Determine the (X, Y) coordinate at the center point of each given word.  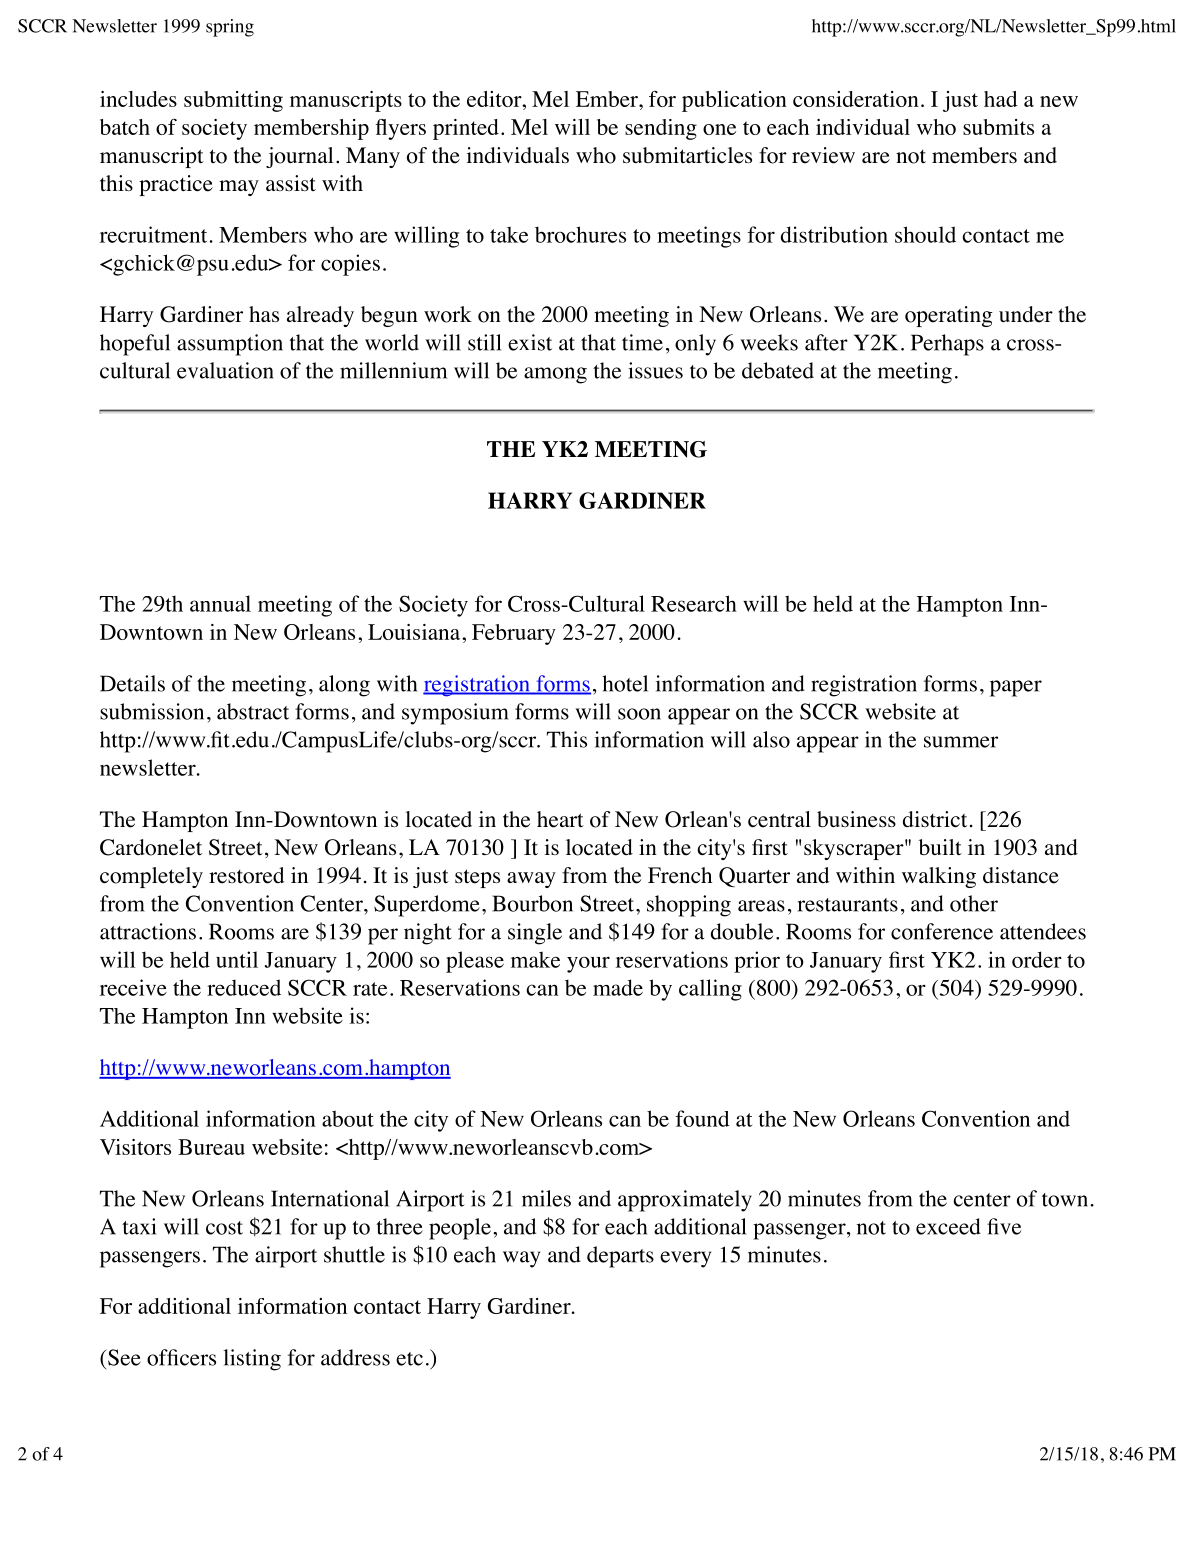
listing (252, 1360)
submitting (233, 101)
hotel (625, 683)
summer (961, 742)
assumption (230, 345)
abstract (253, 711)
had (1001, 99)
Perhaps (947, 345)
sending (661, 129)
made (618, 987)
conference (942, 931)
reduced (244, 987)
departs (620, 1257)
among (555, 375)
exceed (948, 1226)
